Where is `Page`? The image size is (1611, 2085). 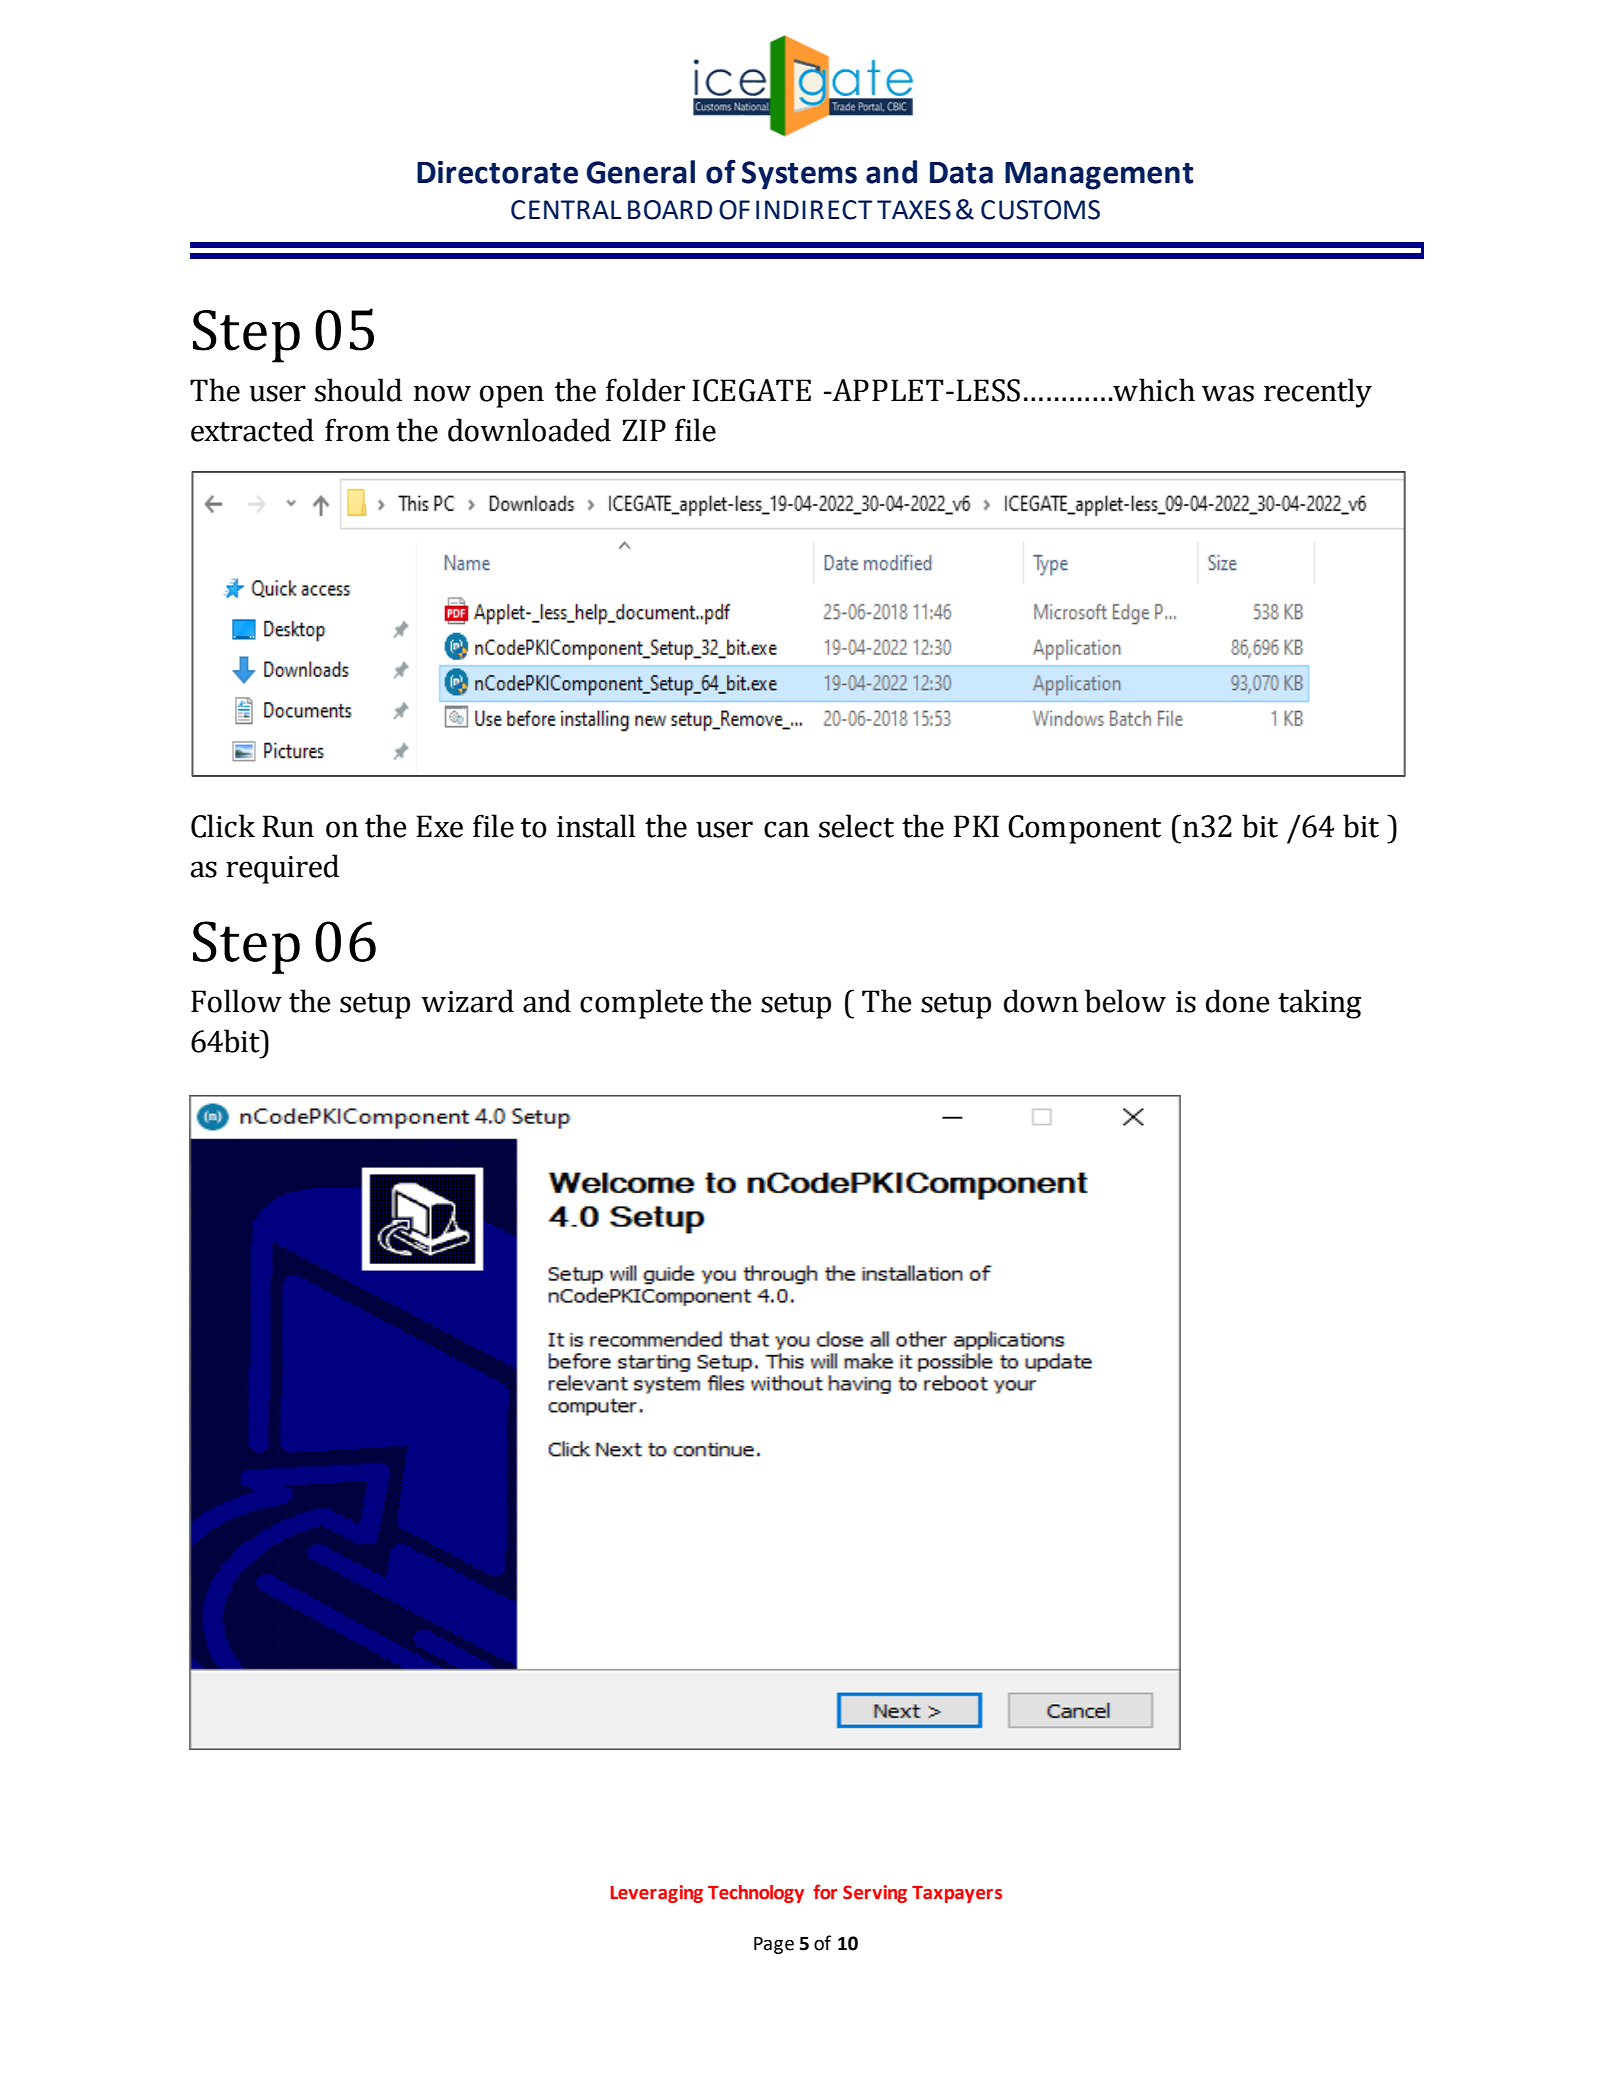
Page is located at coordinates (774, 1945).
